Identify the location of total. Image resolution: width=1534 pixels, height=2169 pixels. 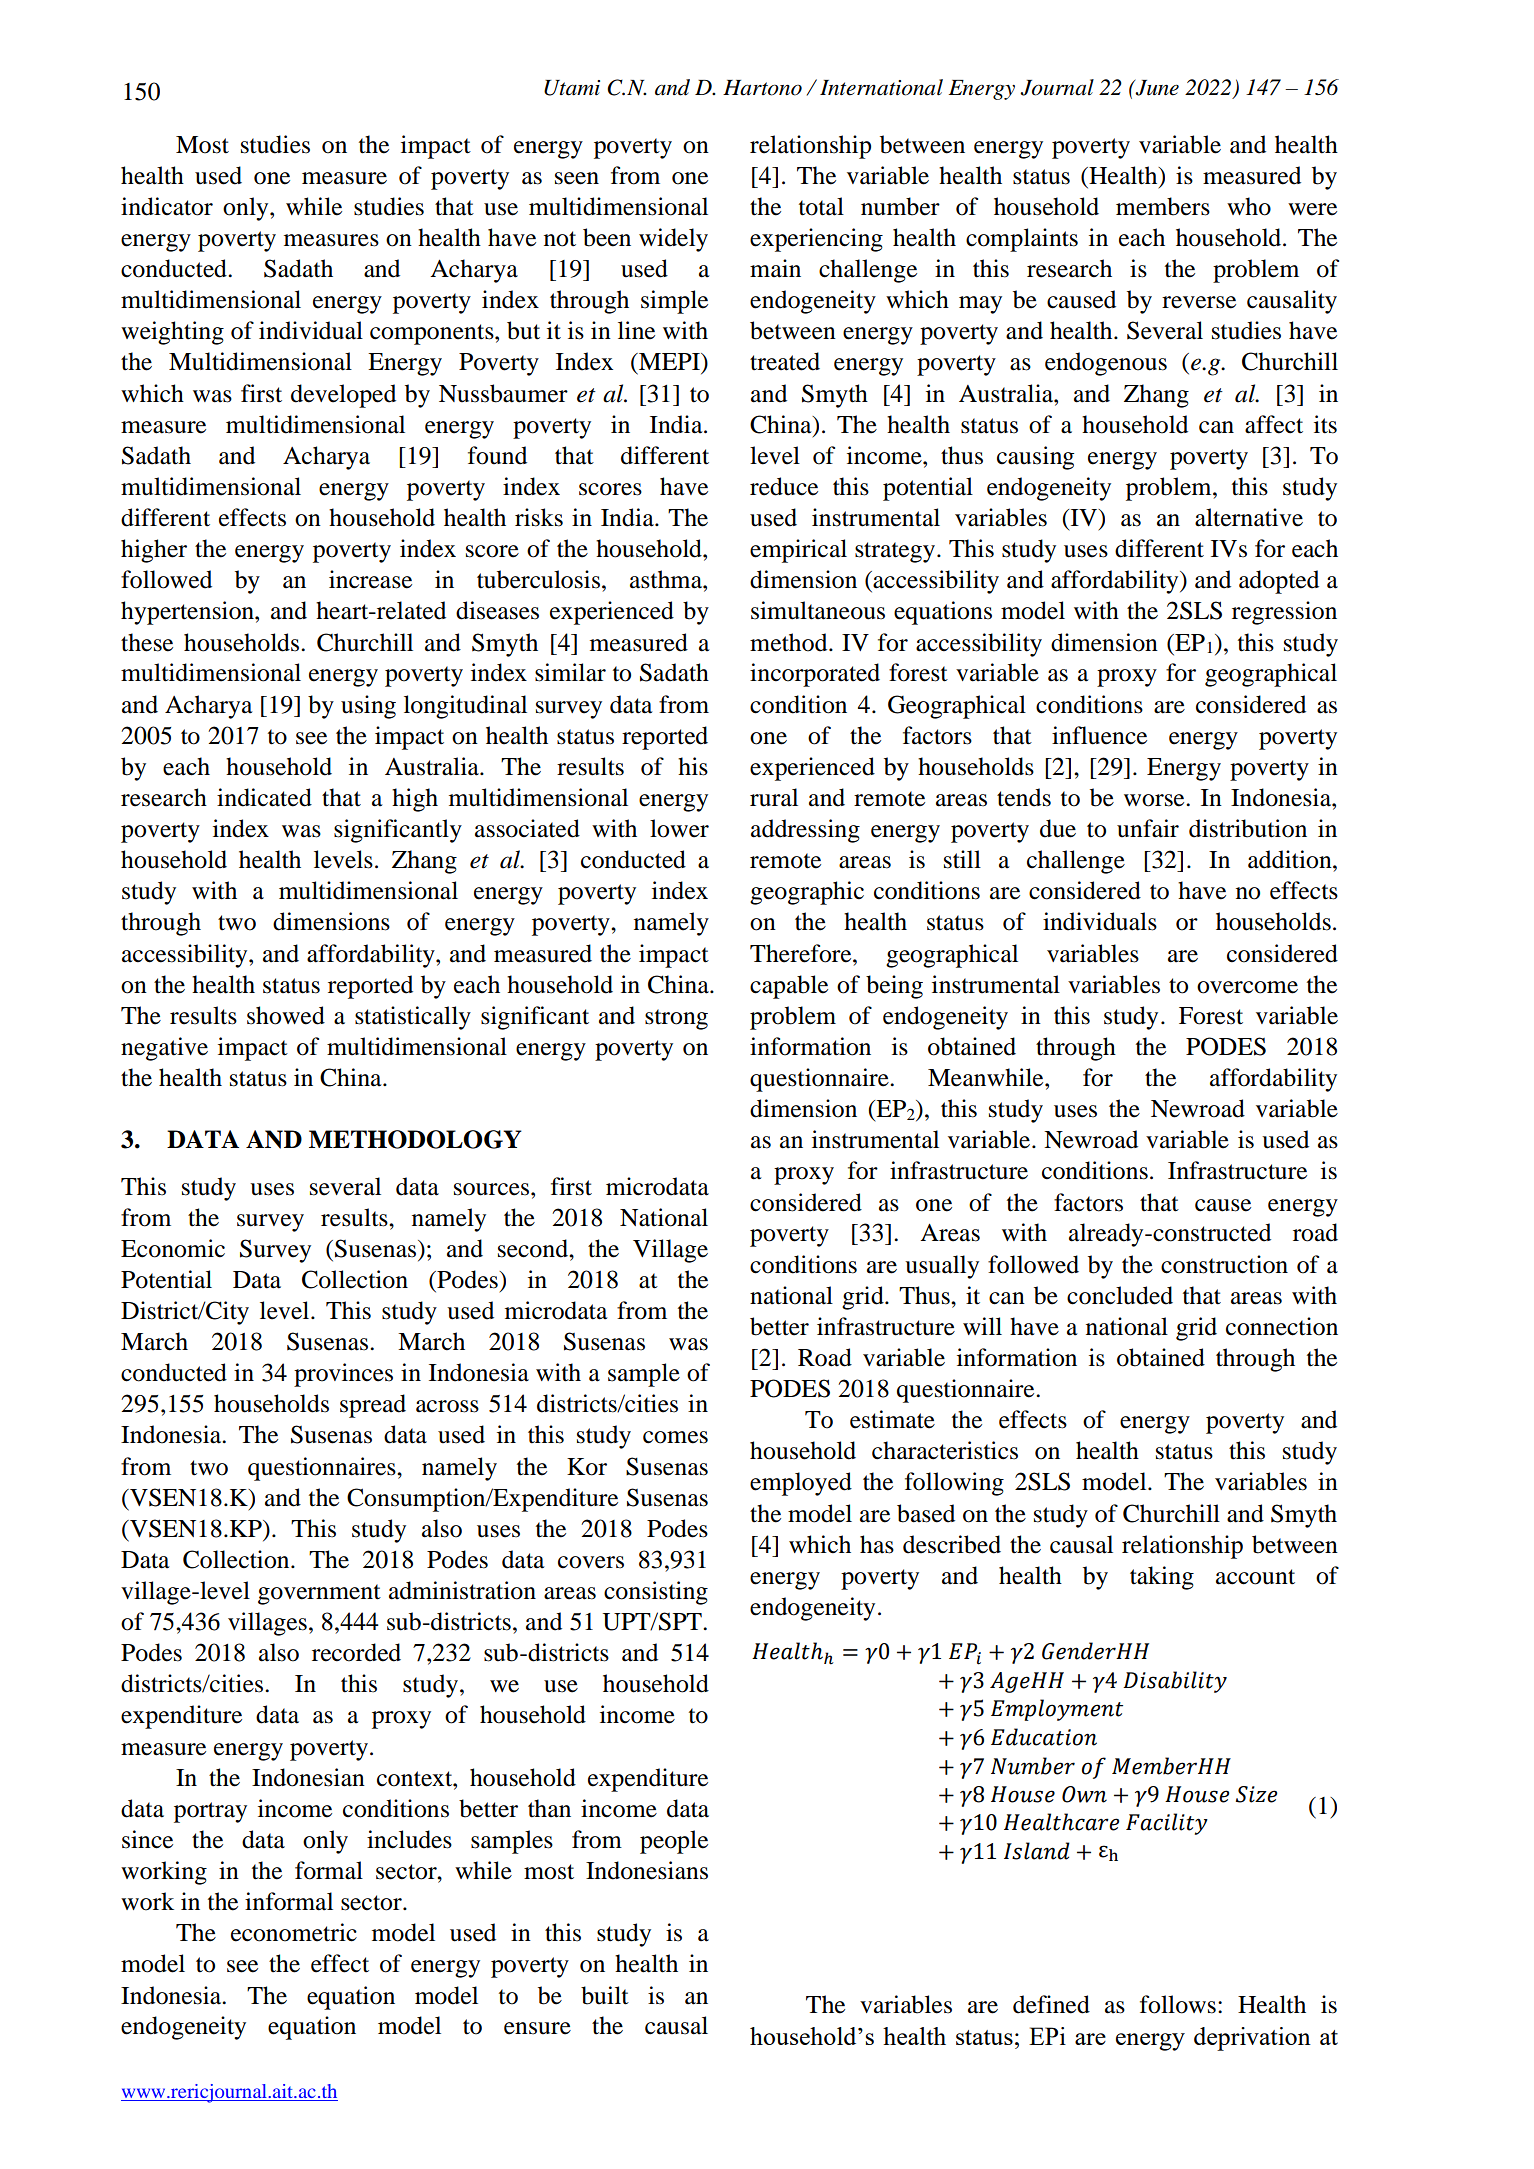
(821, 206).
